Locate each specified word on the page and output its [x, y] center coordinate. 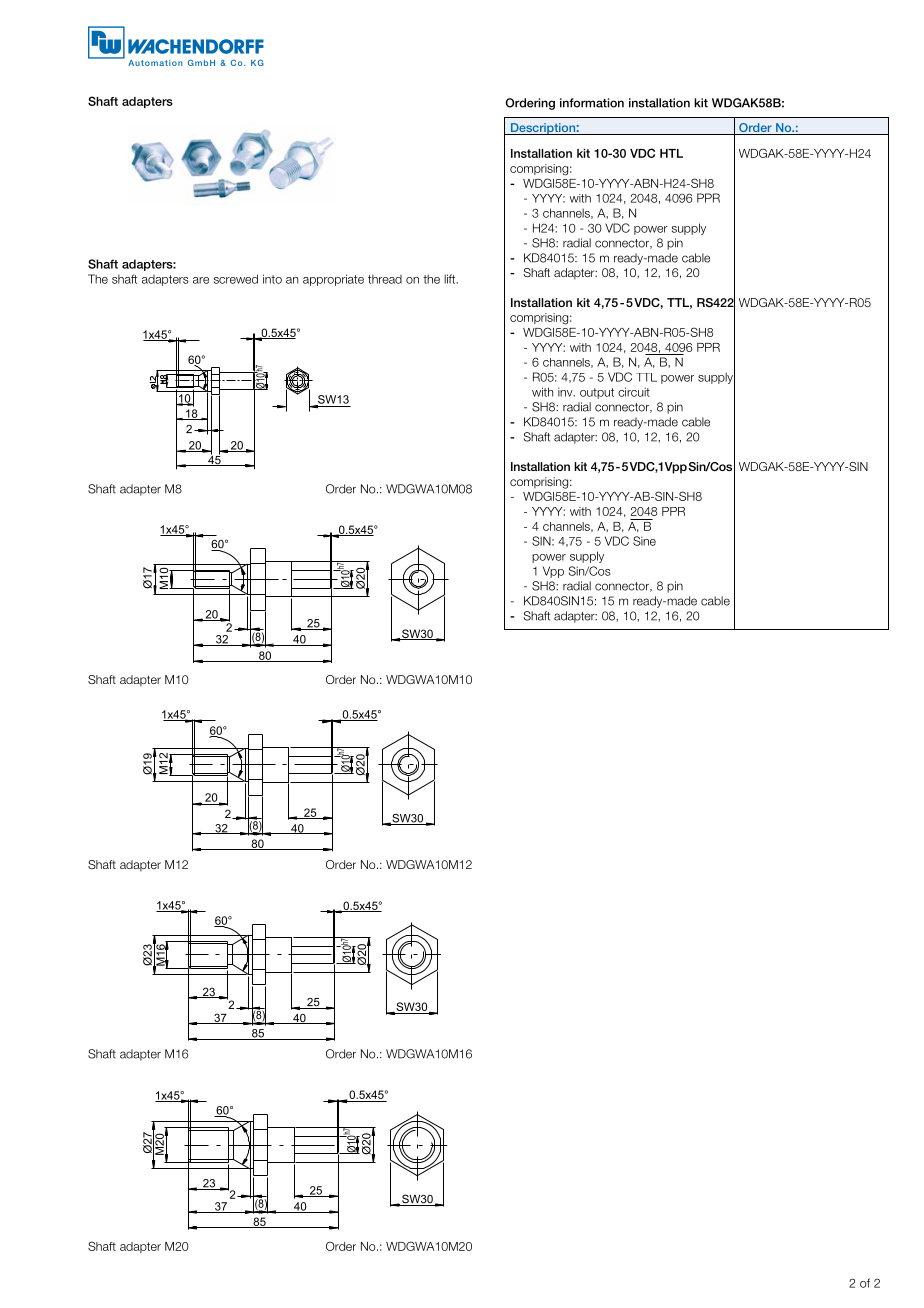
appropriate [333, 280]
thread [385, 279]
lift [451, 279]
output [597, 393]
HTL [671, 153]
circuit [634, 392]
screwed [236, 279]
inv [566, 392]
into [272, 279]
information [592, 103]
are [201, 280]
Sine [644, 541]
